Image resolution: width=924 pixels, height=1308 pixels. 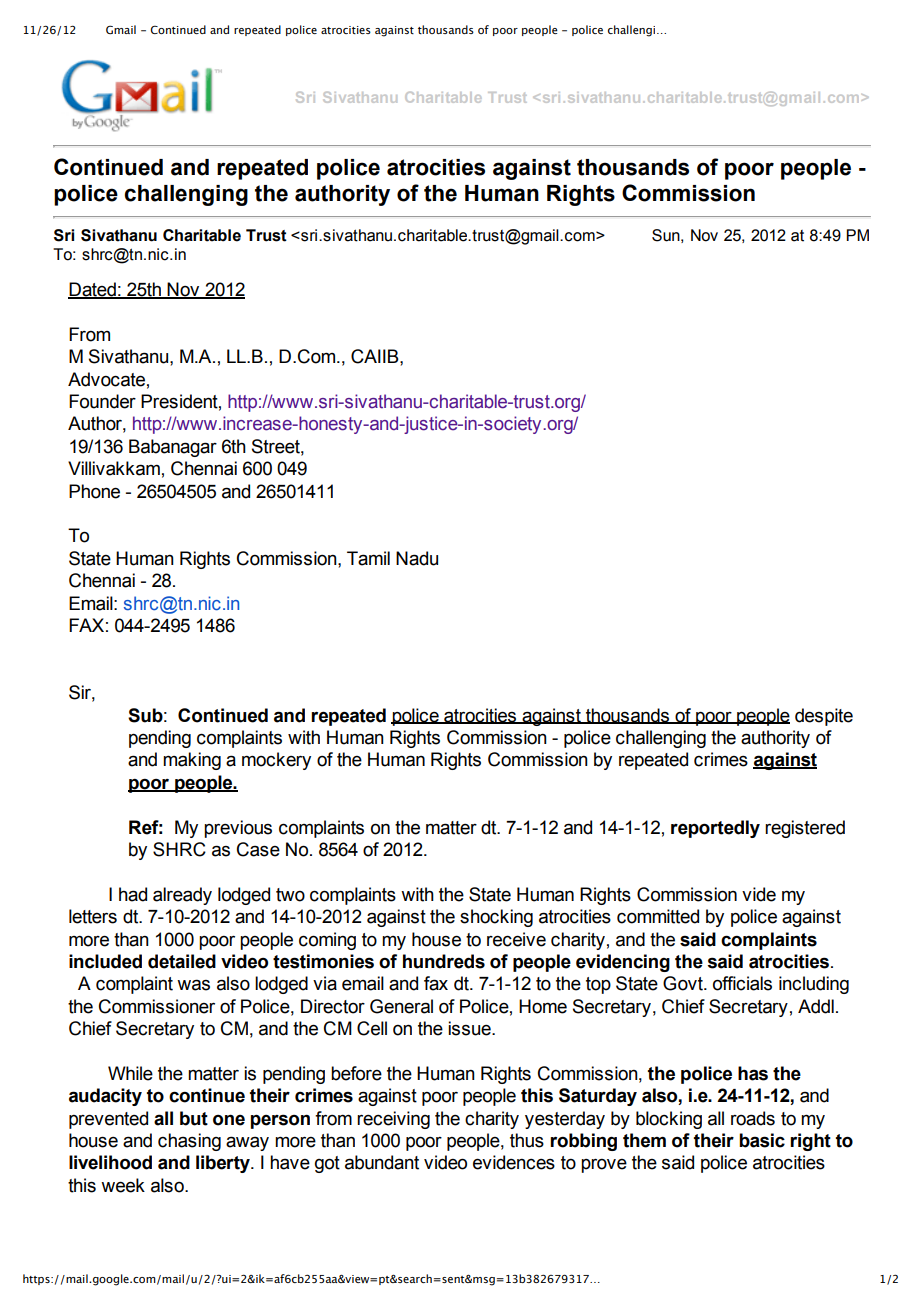 What do you see at coordinates (527, 1140) in the screenshot?
I see `thus` at bounding box center [527, 1140].
